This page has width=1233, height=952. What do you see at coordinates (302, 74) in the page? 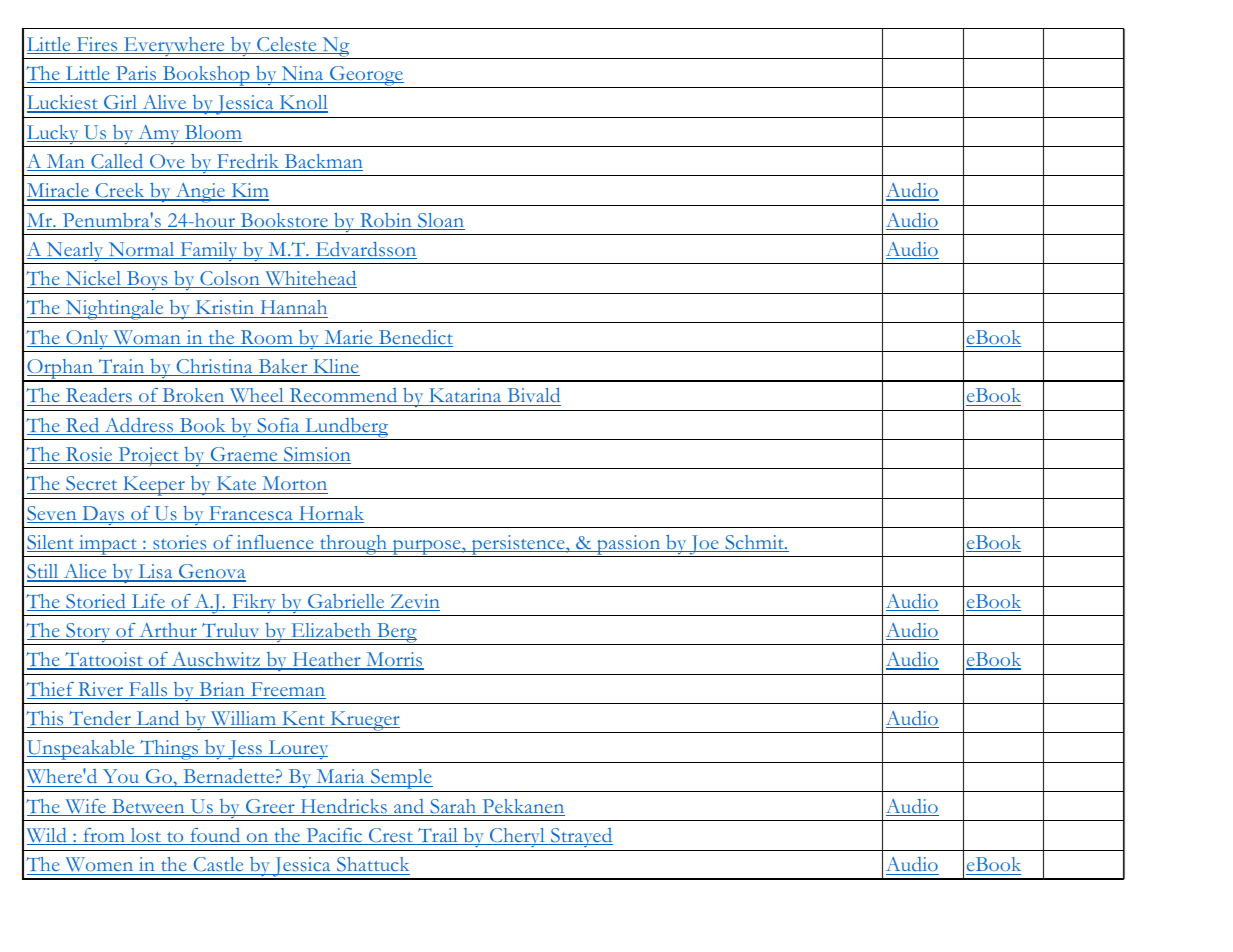
I see `Nina` at bounding box center [302, 74].
